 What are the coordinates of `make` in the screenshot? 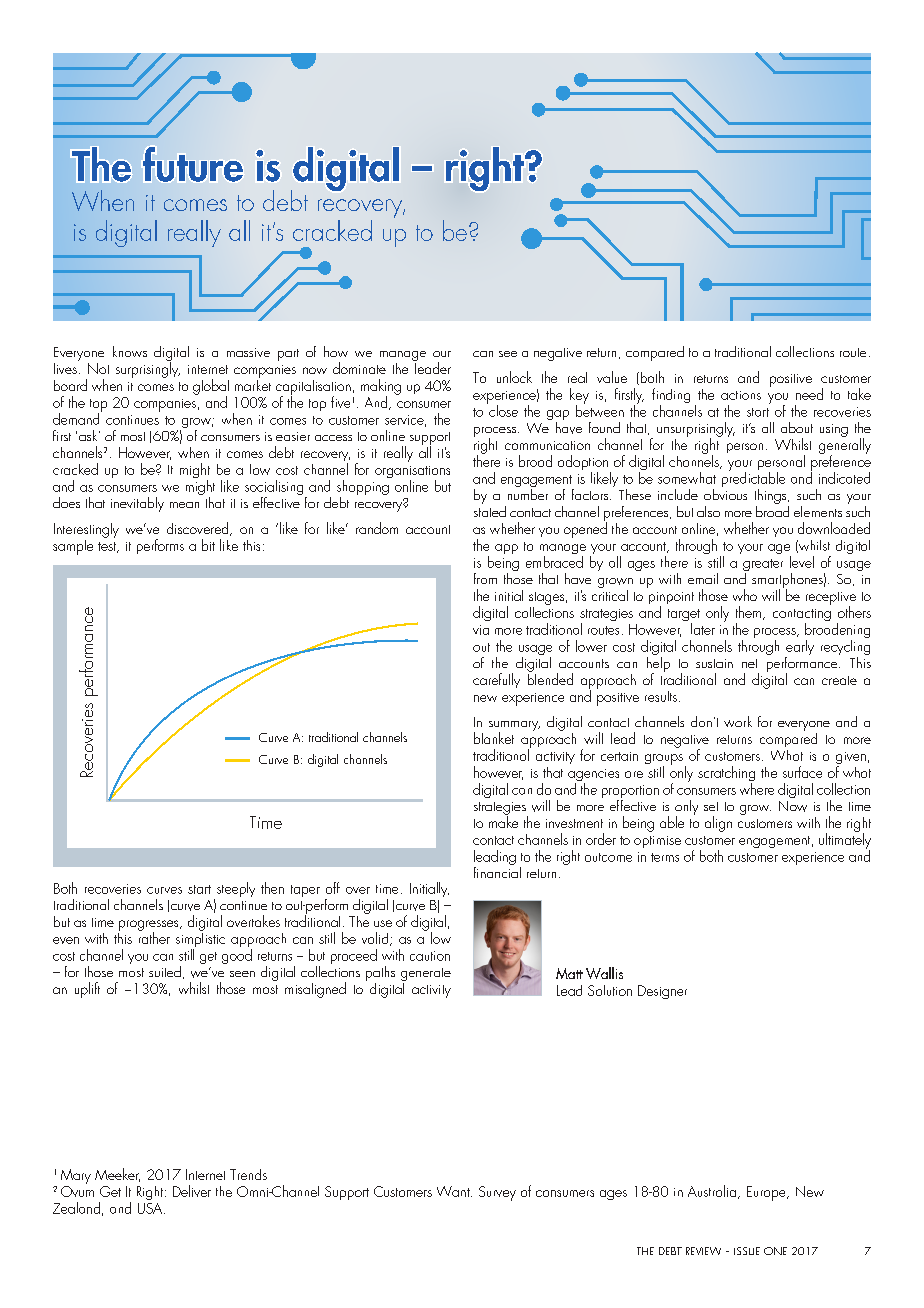 It's located at (503, 821).
